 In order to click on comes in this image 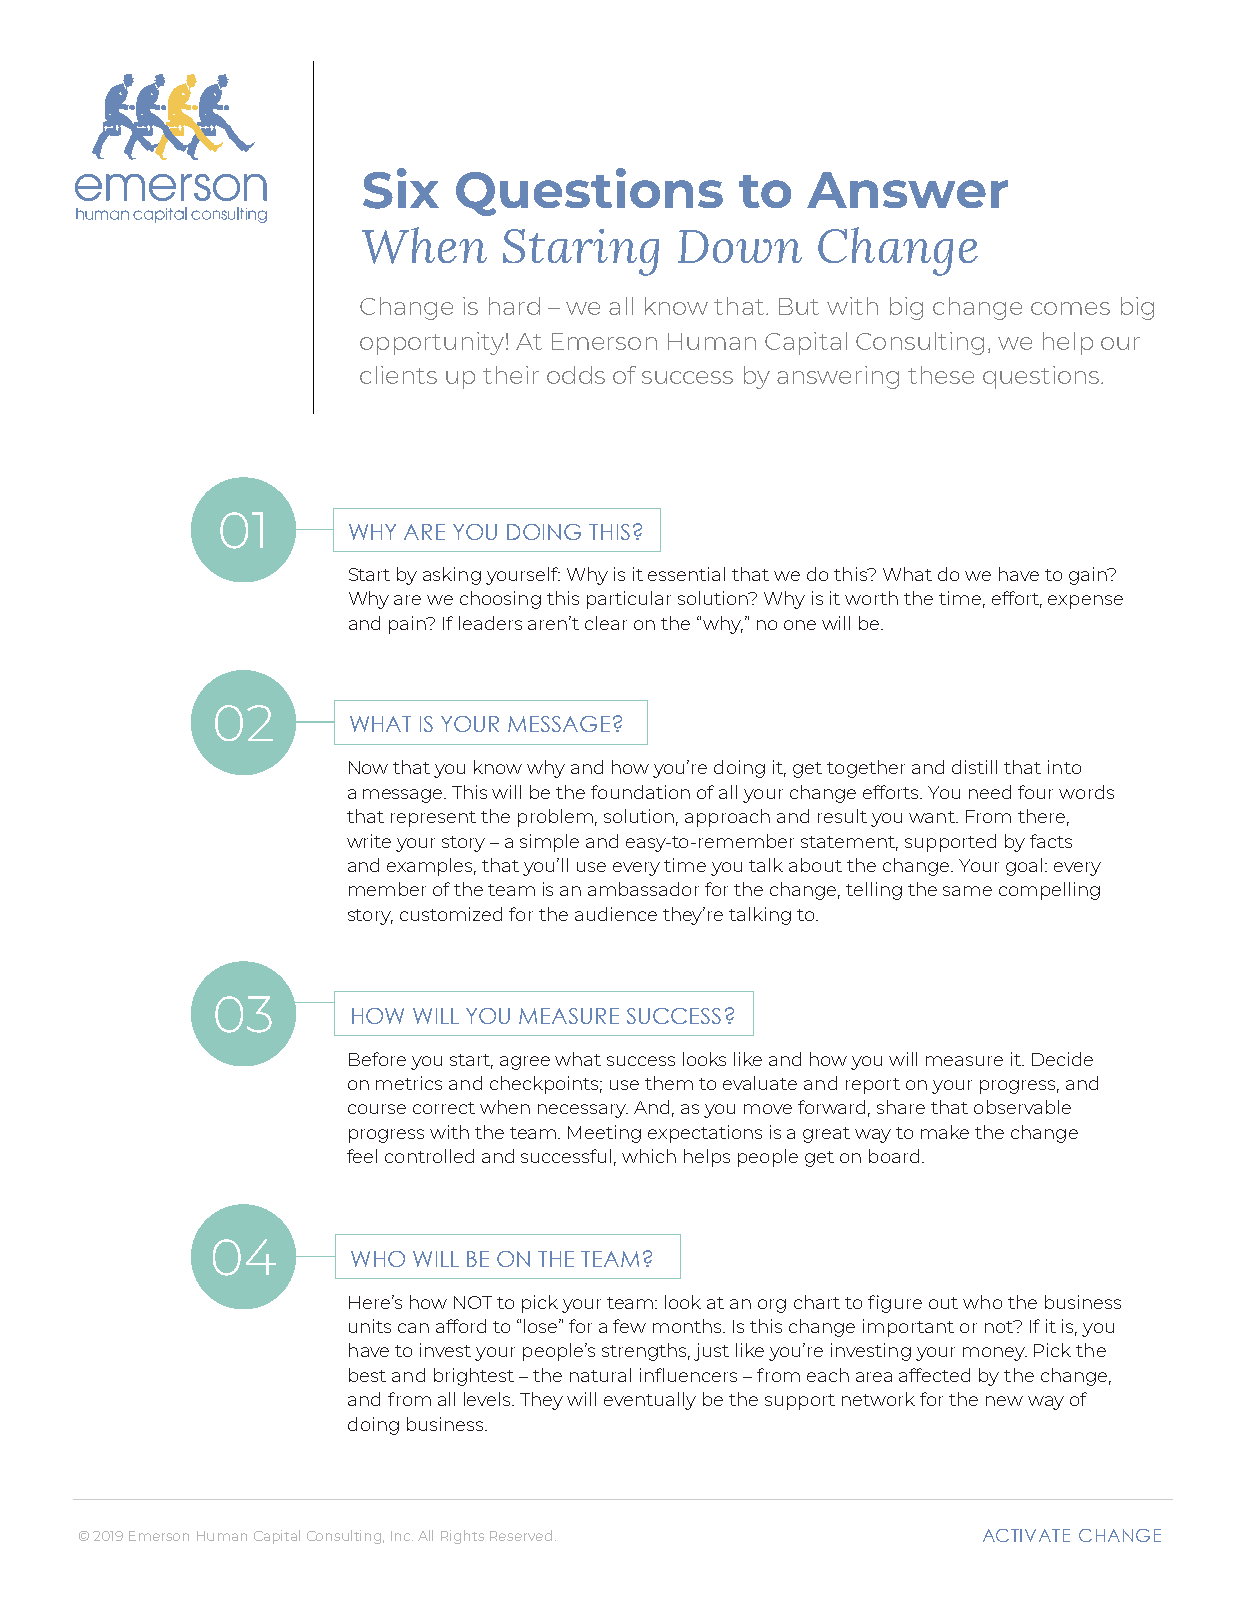, I will do `click(1070, 308)`.
